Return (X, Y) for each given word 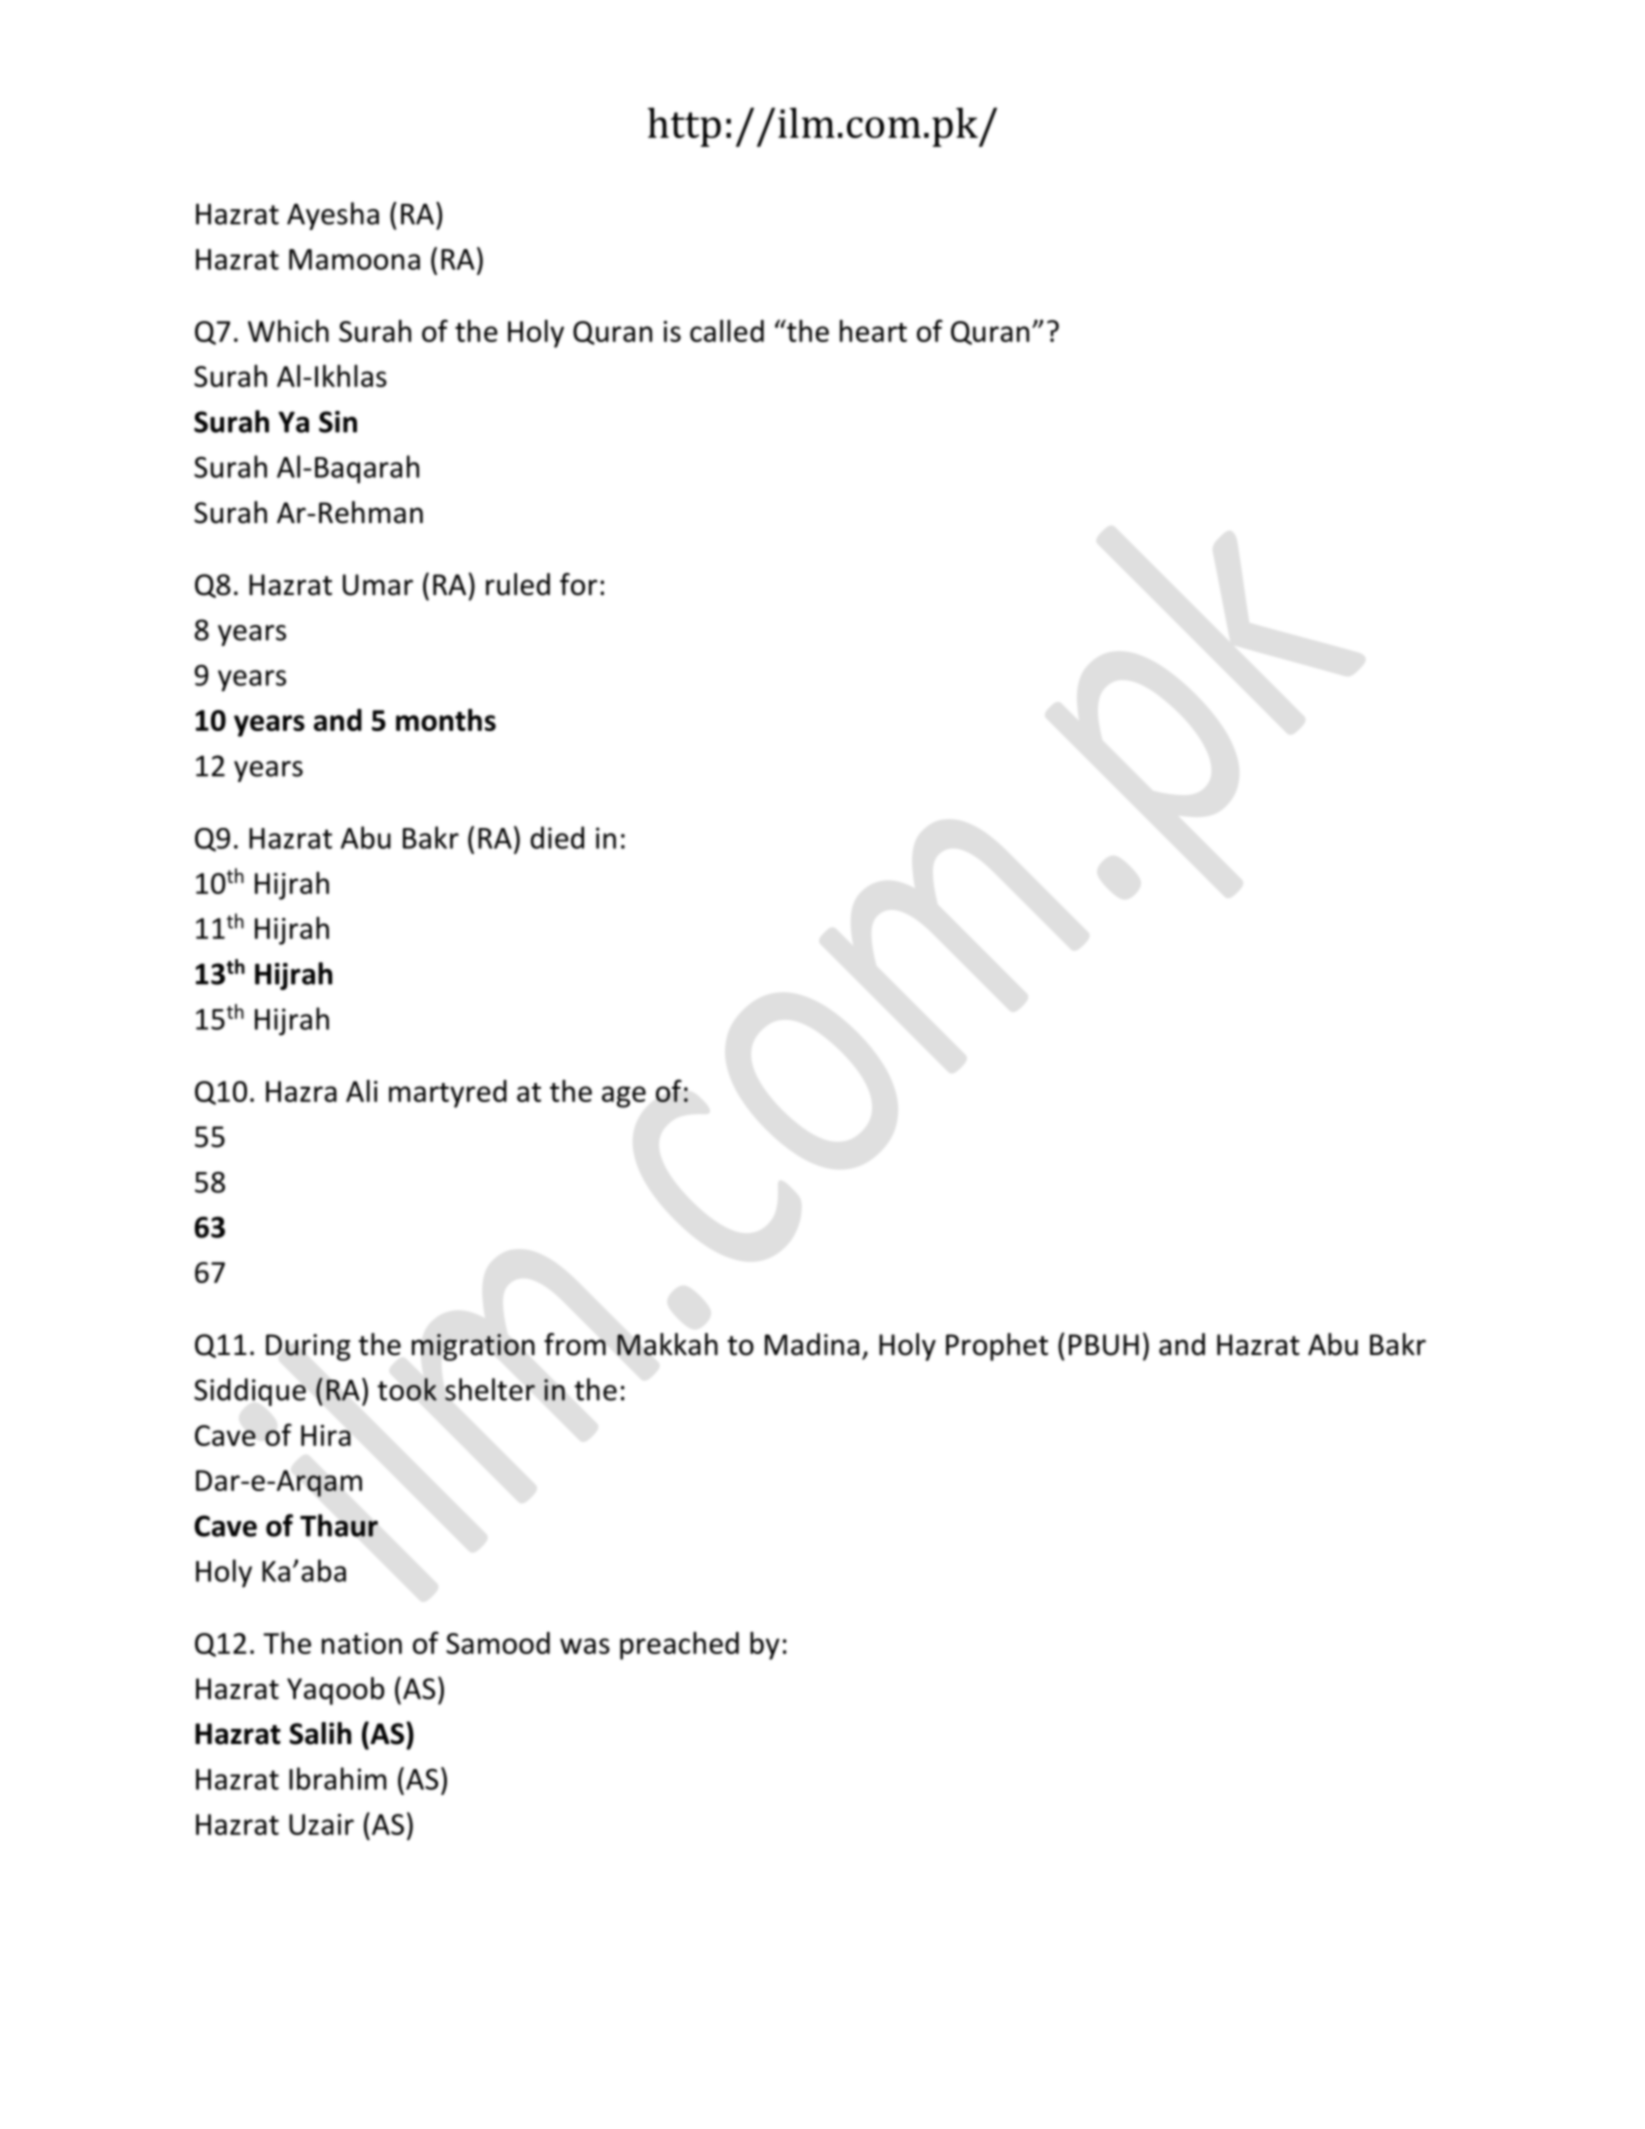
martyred (448, 1094)
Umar (378, 585)
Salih (320, 1733)
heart (873, 331)
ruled (518, 584)
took (407, 1389)
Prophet (997, 1347)
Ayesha (333, 216)
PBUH (1104, 1345)
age (624, 1097)
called (727, 331)
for (578, 584)
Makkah (667, 1344)
